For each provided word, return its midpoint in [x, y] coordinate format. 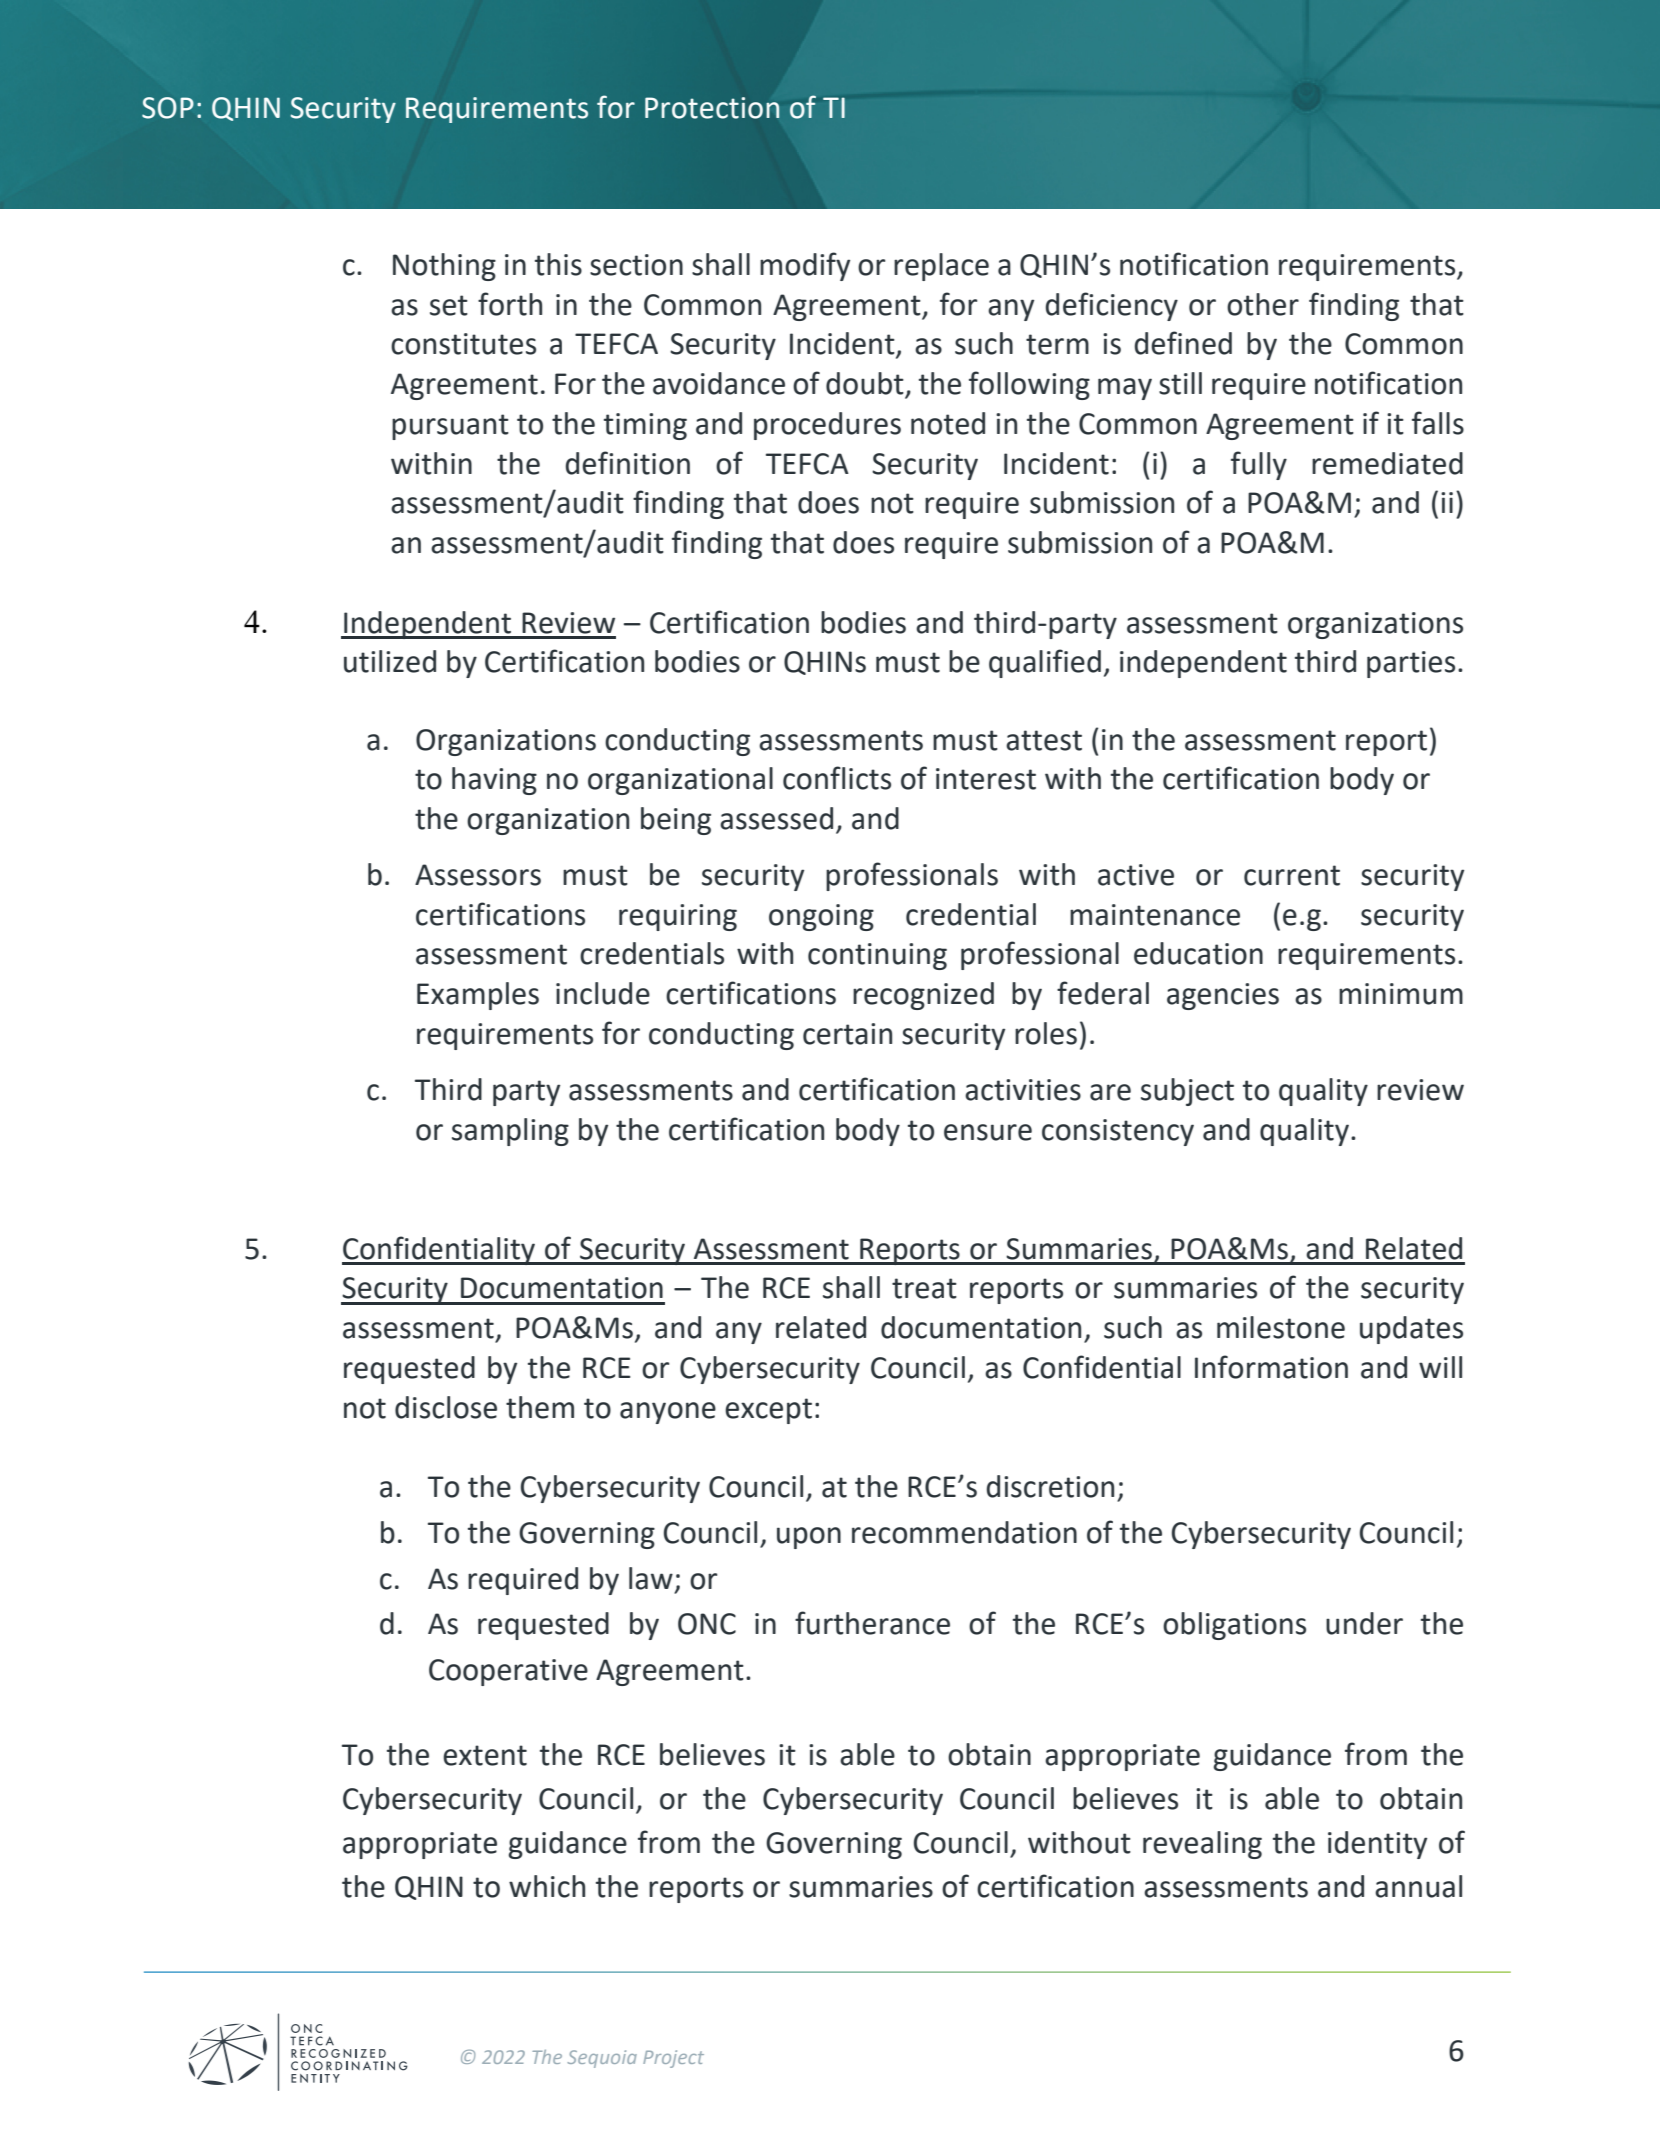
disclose [446, 1407]
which [547, 1886]
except [768, 1411]
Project [673, 2059]
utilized [390, 661]
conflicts [837, 778]
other [1263, 304]
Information [1271, 1367]
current [1292, 875]
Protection [712, 108]
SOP [168, 108]
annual [1418, 1886]
